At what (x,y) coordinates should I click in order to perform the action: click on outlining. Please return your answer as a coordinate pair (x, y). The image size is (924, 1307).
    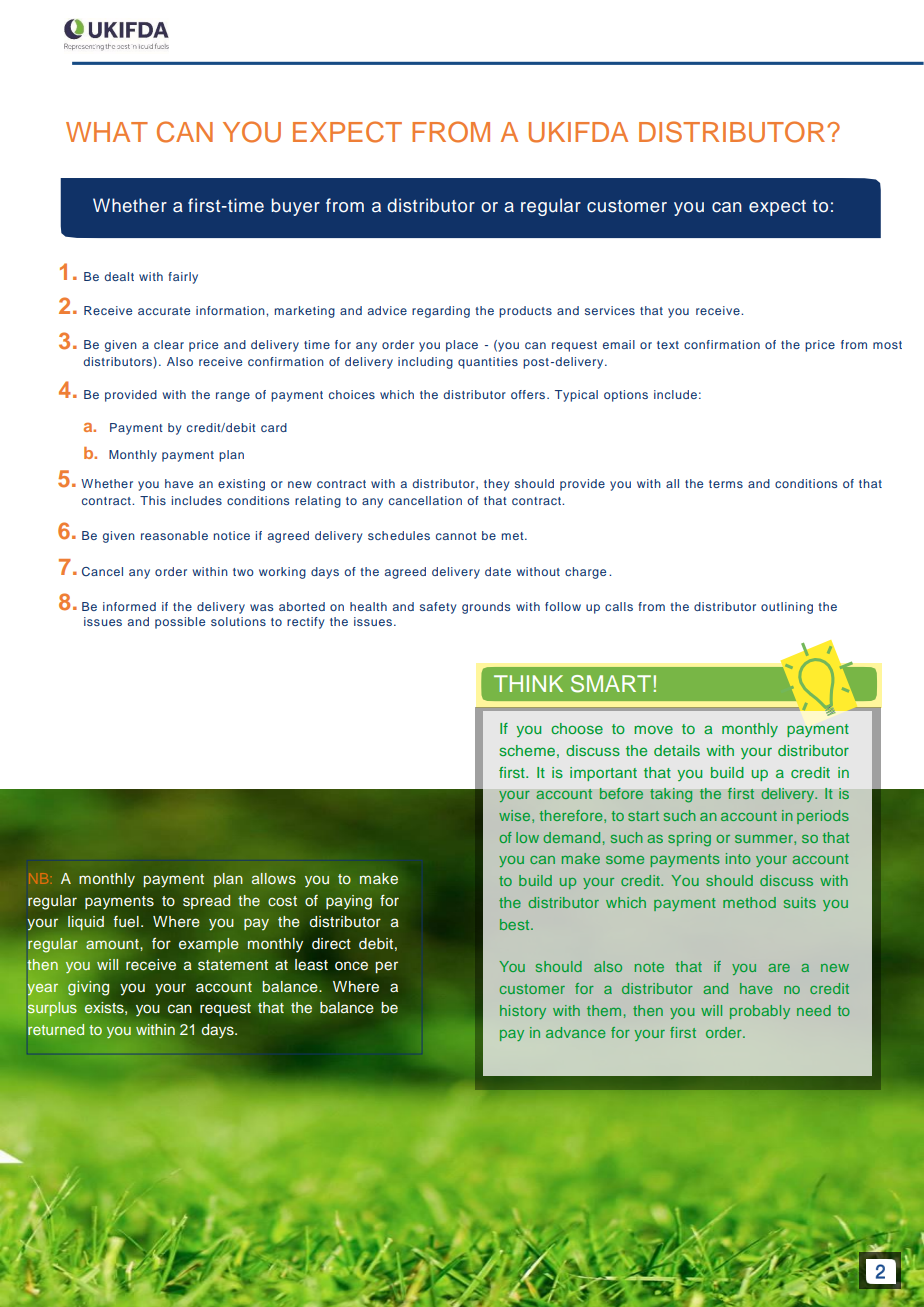
    Looking at the image, I should click on (787, 608).
